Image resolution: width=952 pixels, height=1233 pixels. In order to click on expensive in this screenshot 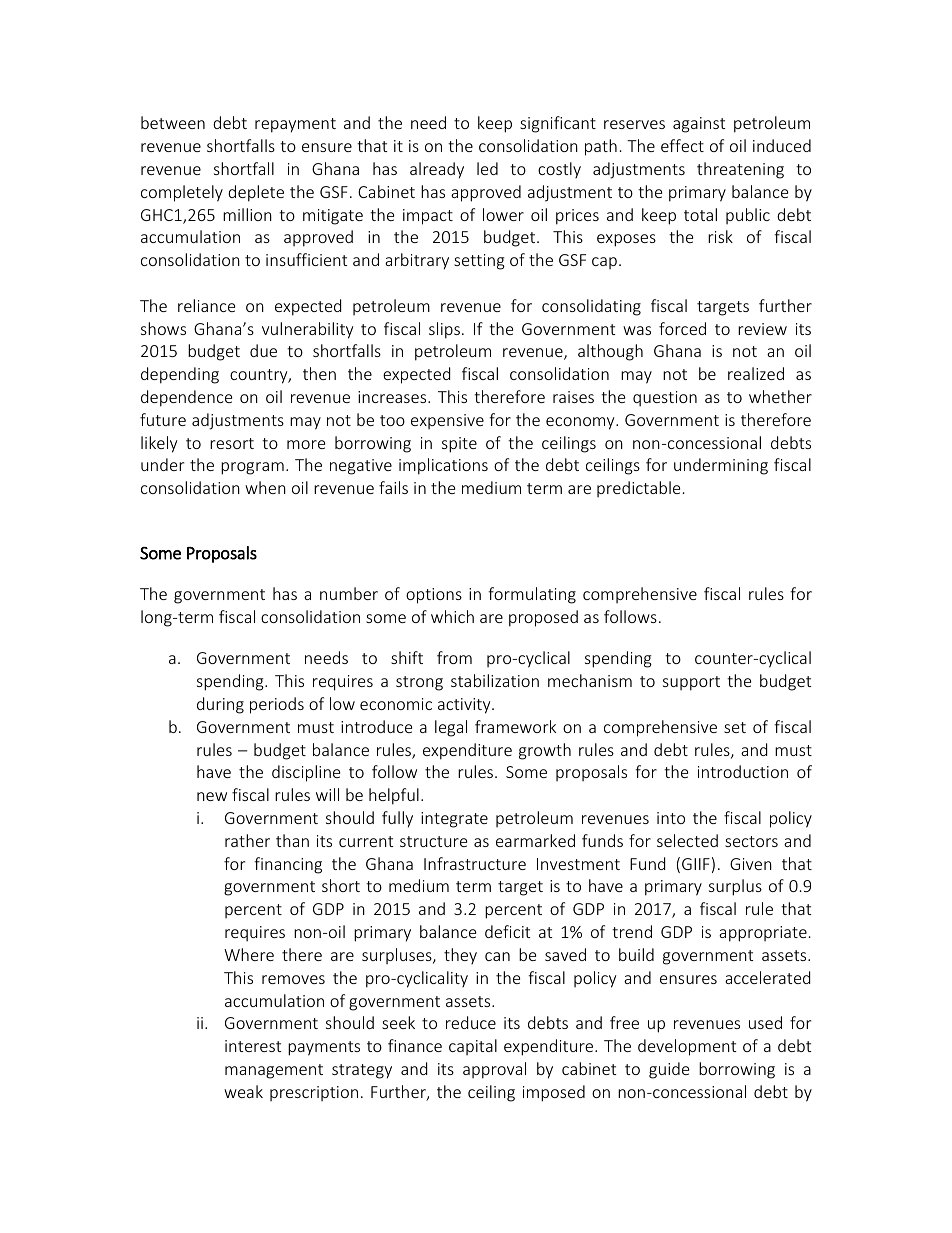, I will do `click(447, 421)`.
